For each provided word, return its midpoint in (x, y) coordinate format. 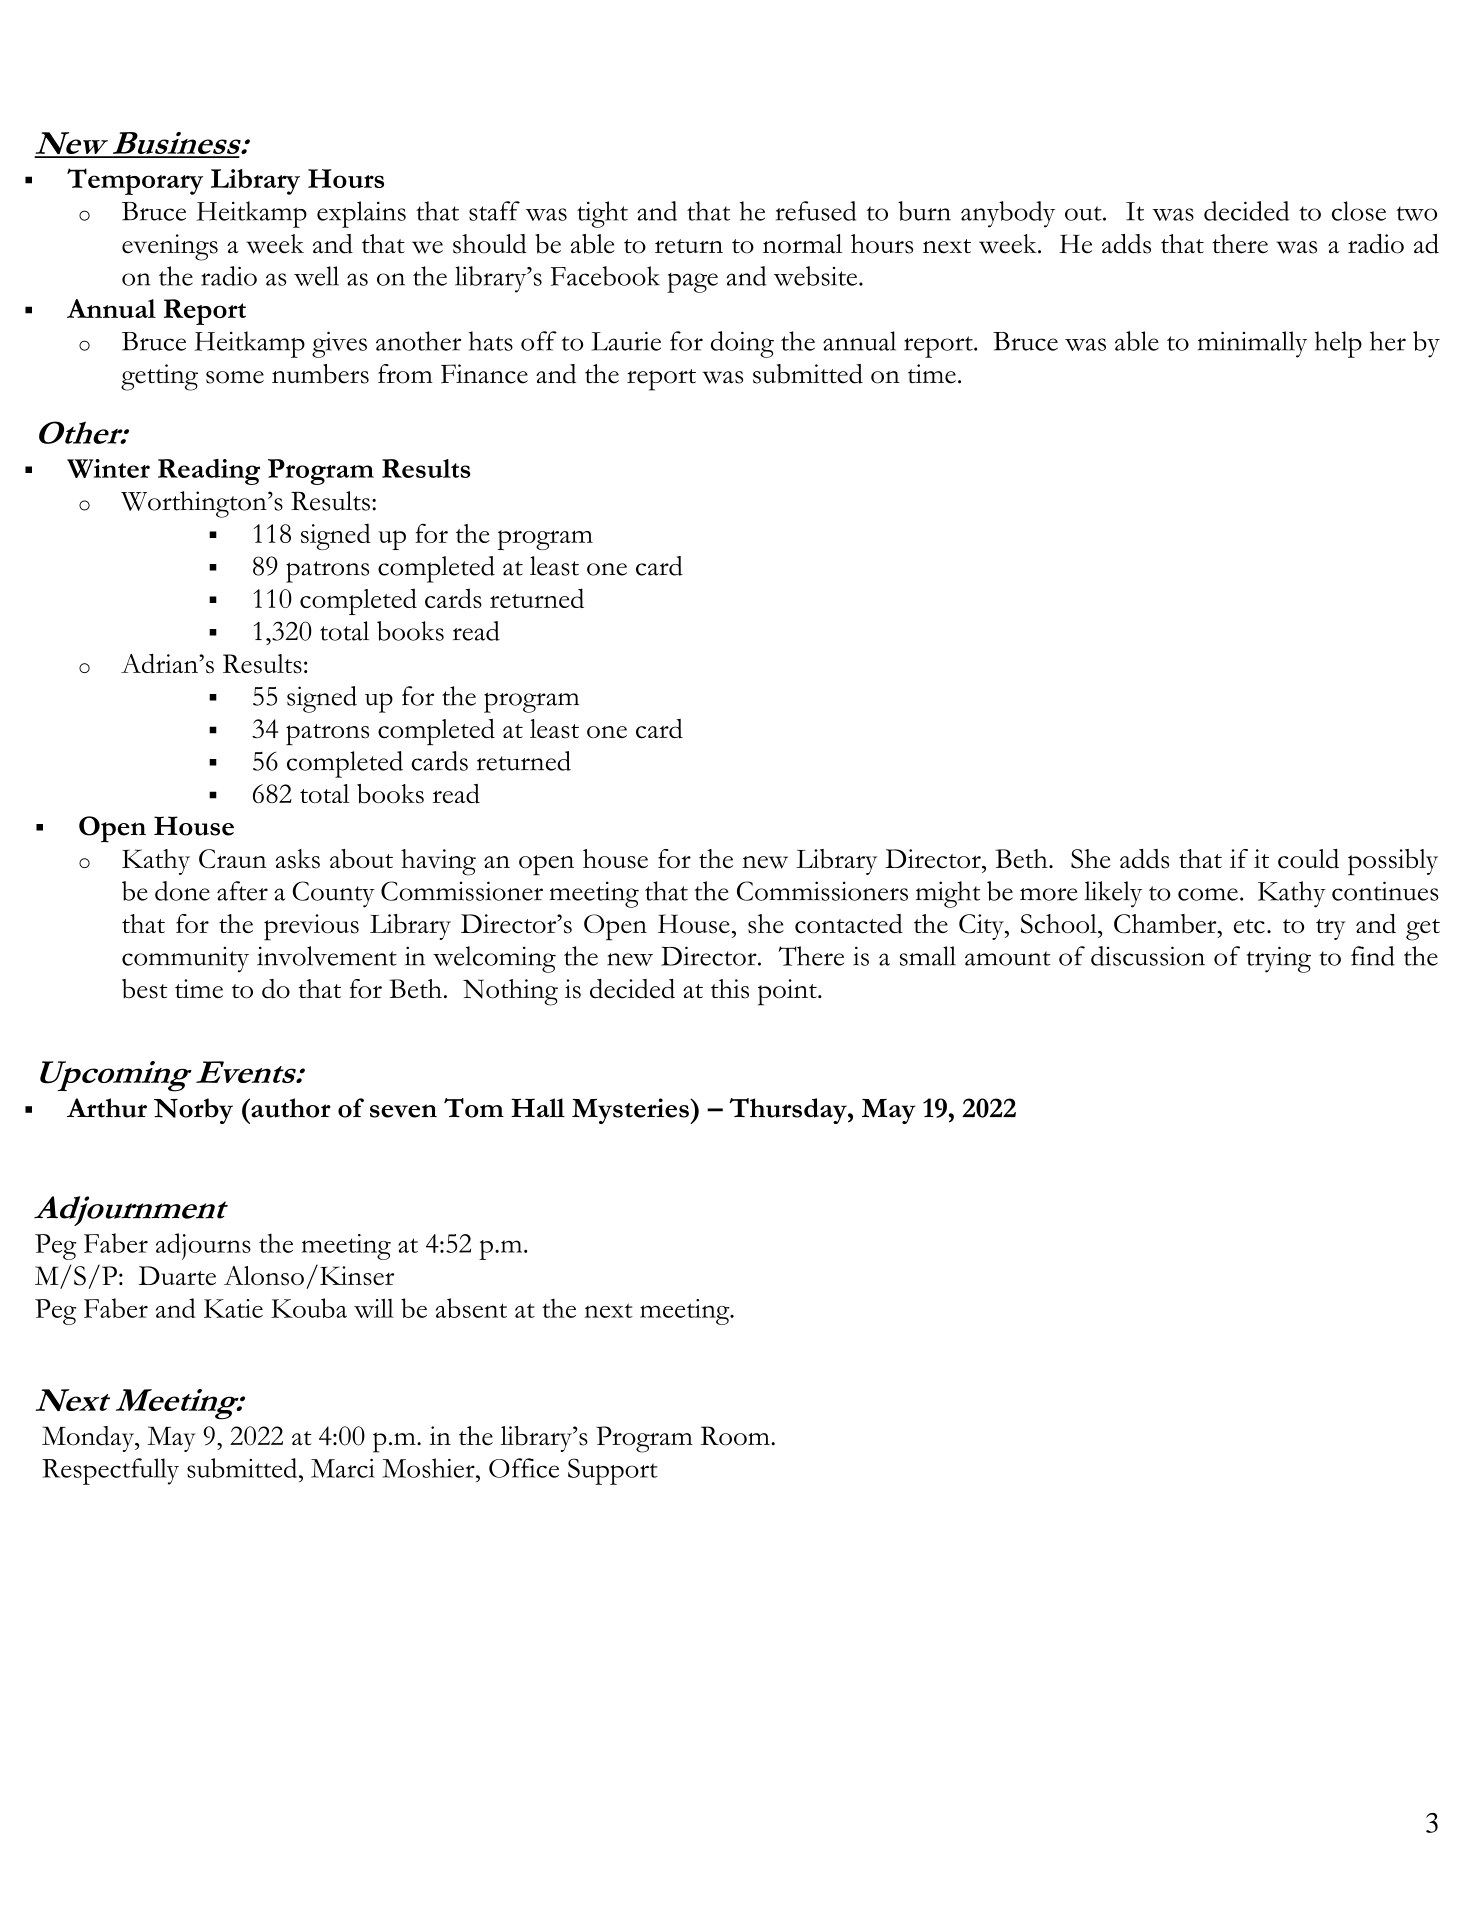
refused (816, 211)
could (1308, 859)
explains (361, 214)
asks (297, 859)
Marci (343, 1468)
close (1359, 211)
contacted (849, 924)
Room (736, 1436)
